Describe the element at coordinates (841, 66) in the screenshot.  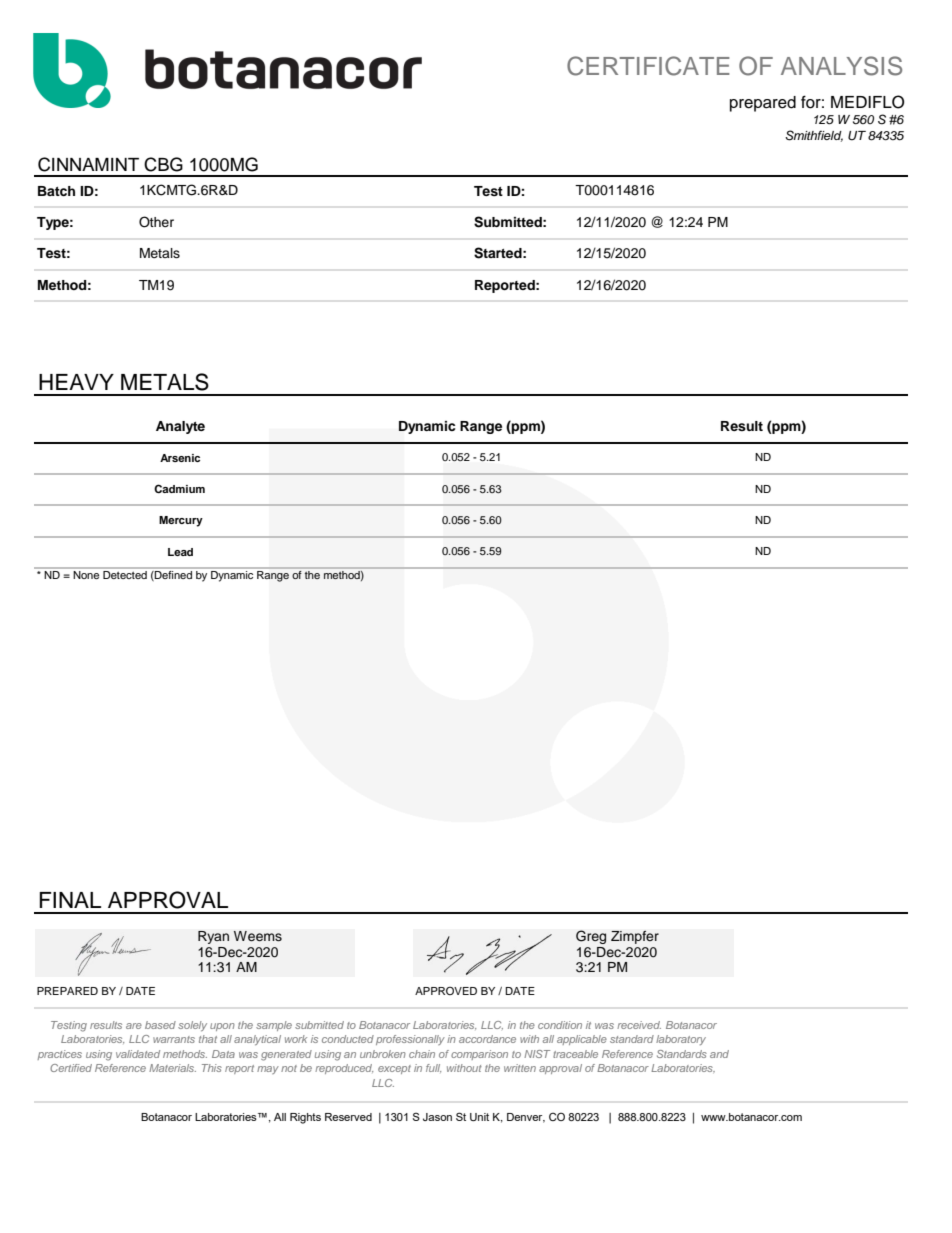
I see `ANALYSIS` at that location.
